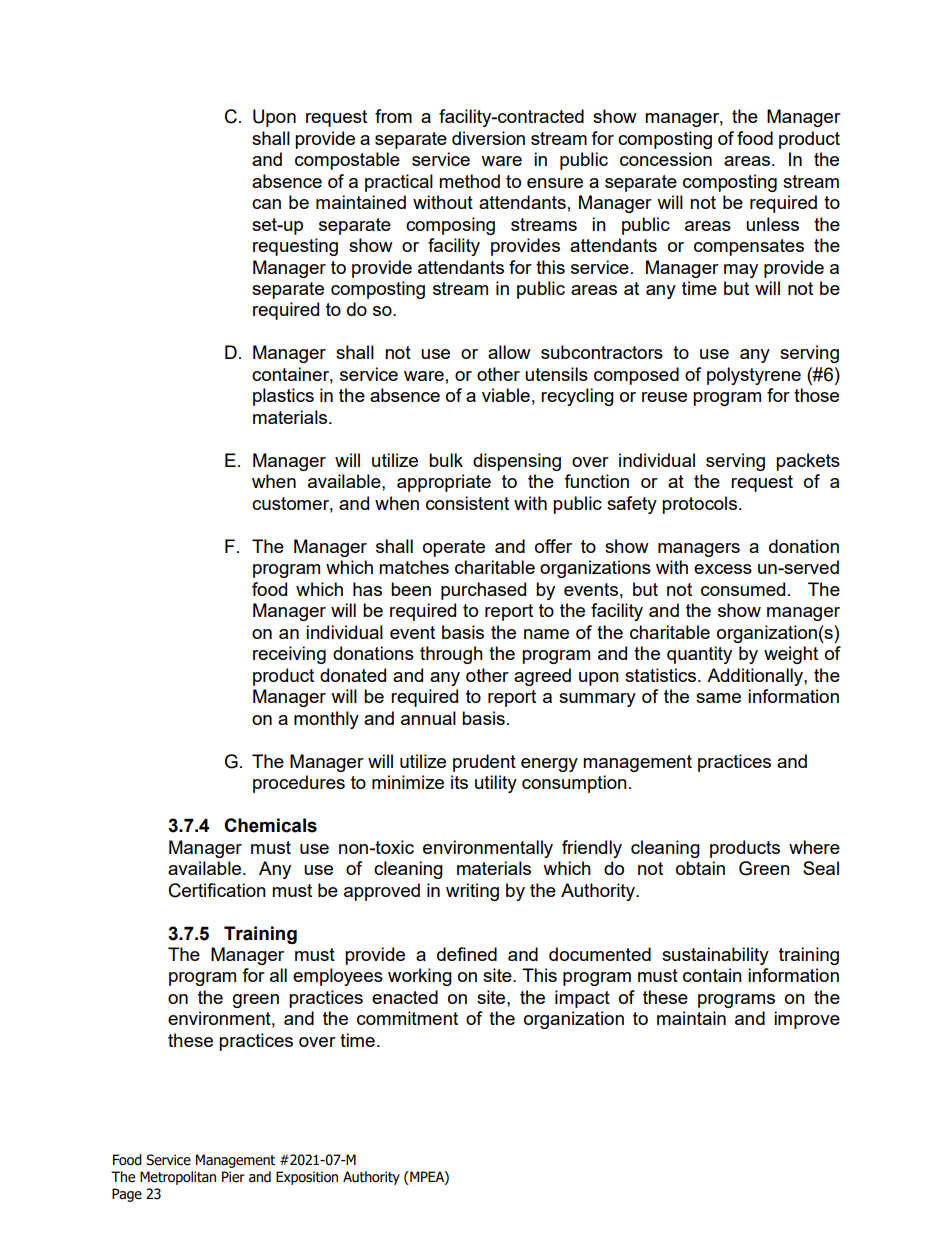 This image has width=952, height=1233. What do you see at coordinates (754, 376) in the image?
I see `polystyrene` at bounding box center [754, 376].
